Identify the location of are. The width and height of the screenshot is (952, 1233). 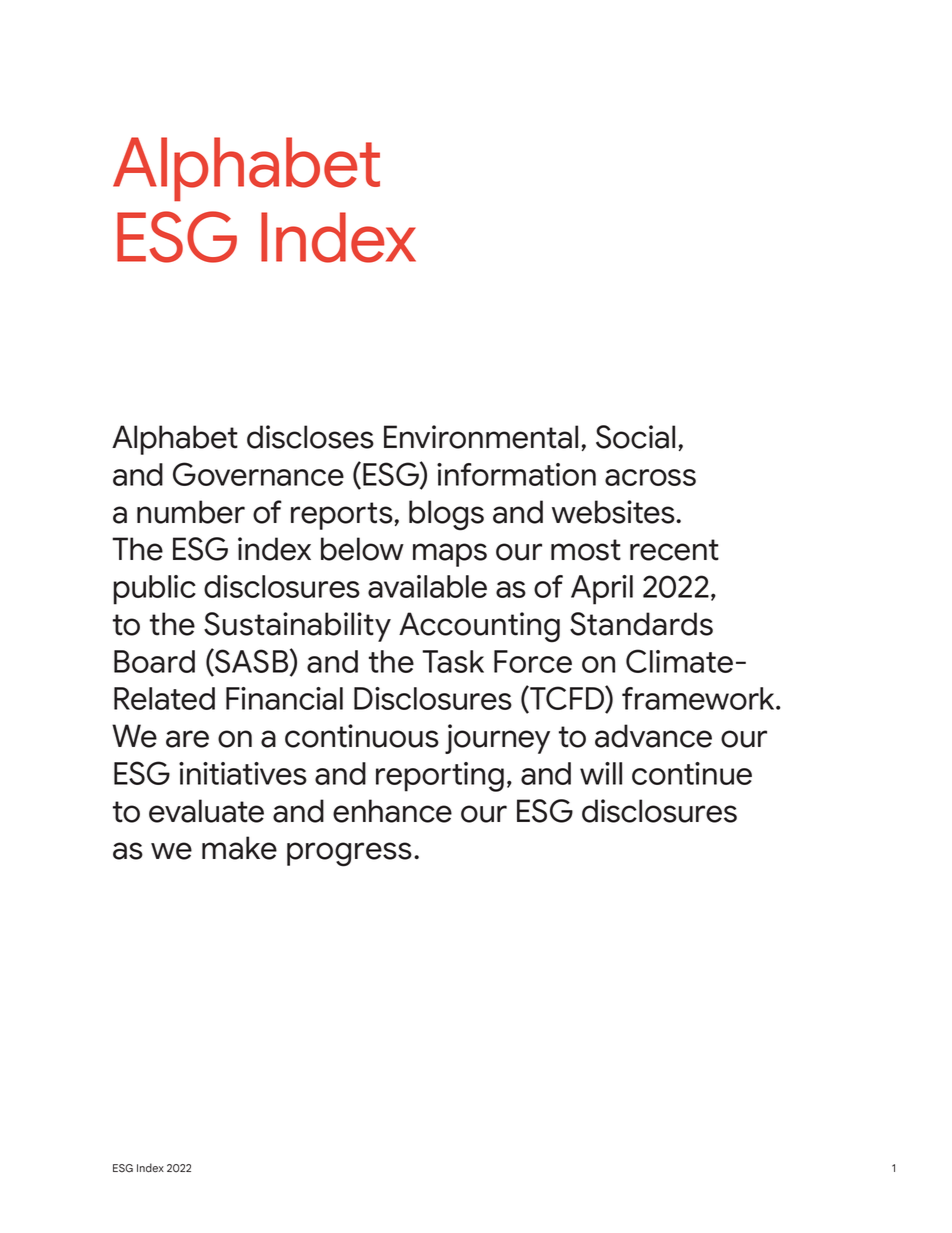
(187, 739).
